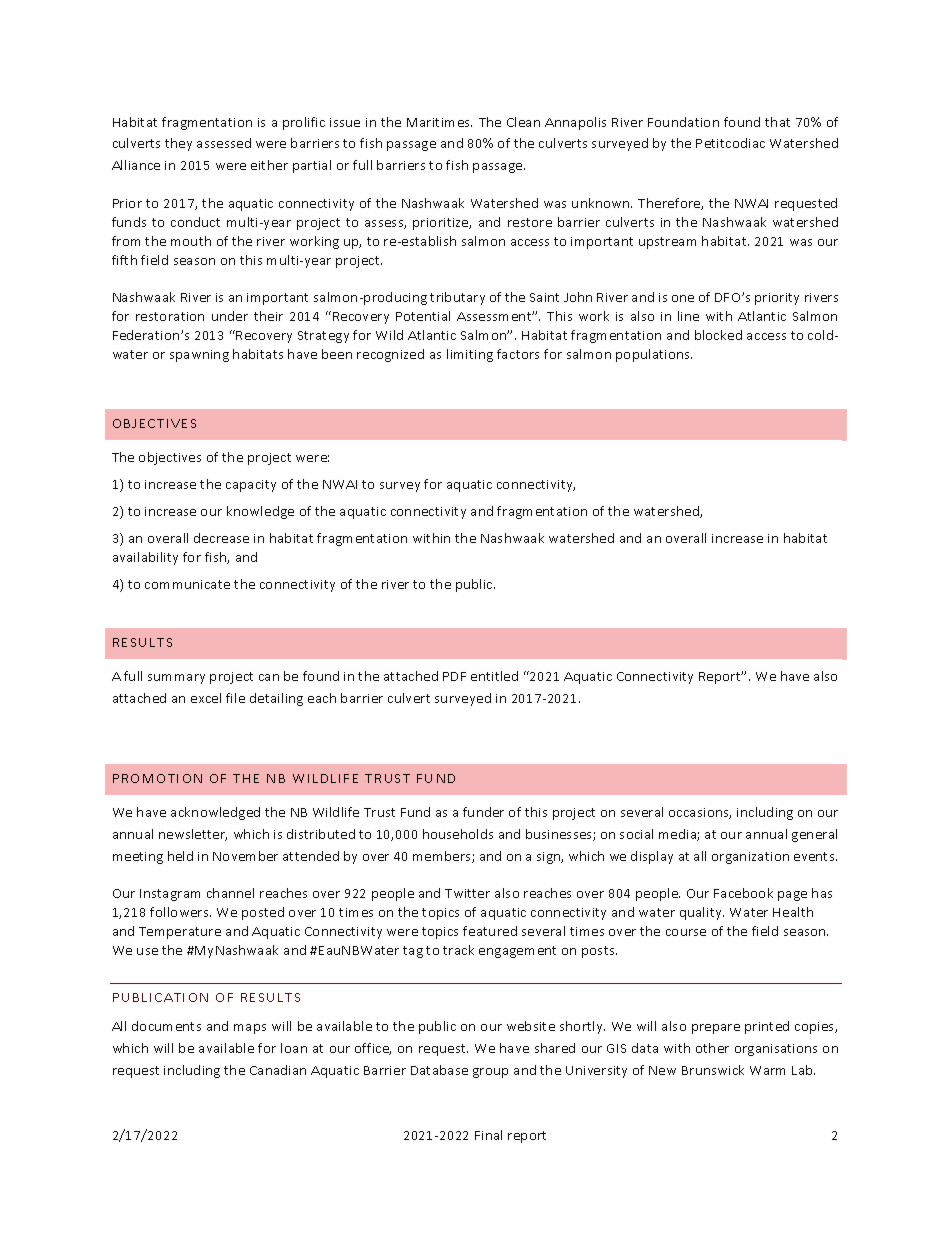 This image has width=952, height=1233. What do you see at coordinates (523, 122) in the image?
I see `Clean` at bounding box center [523, 122].
